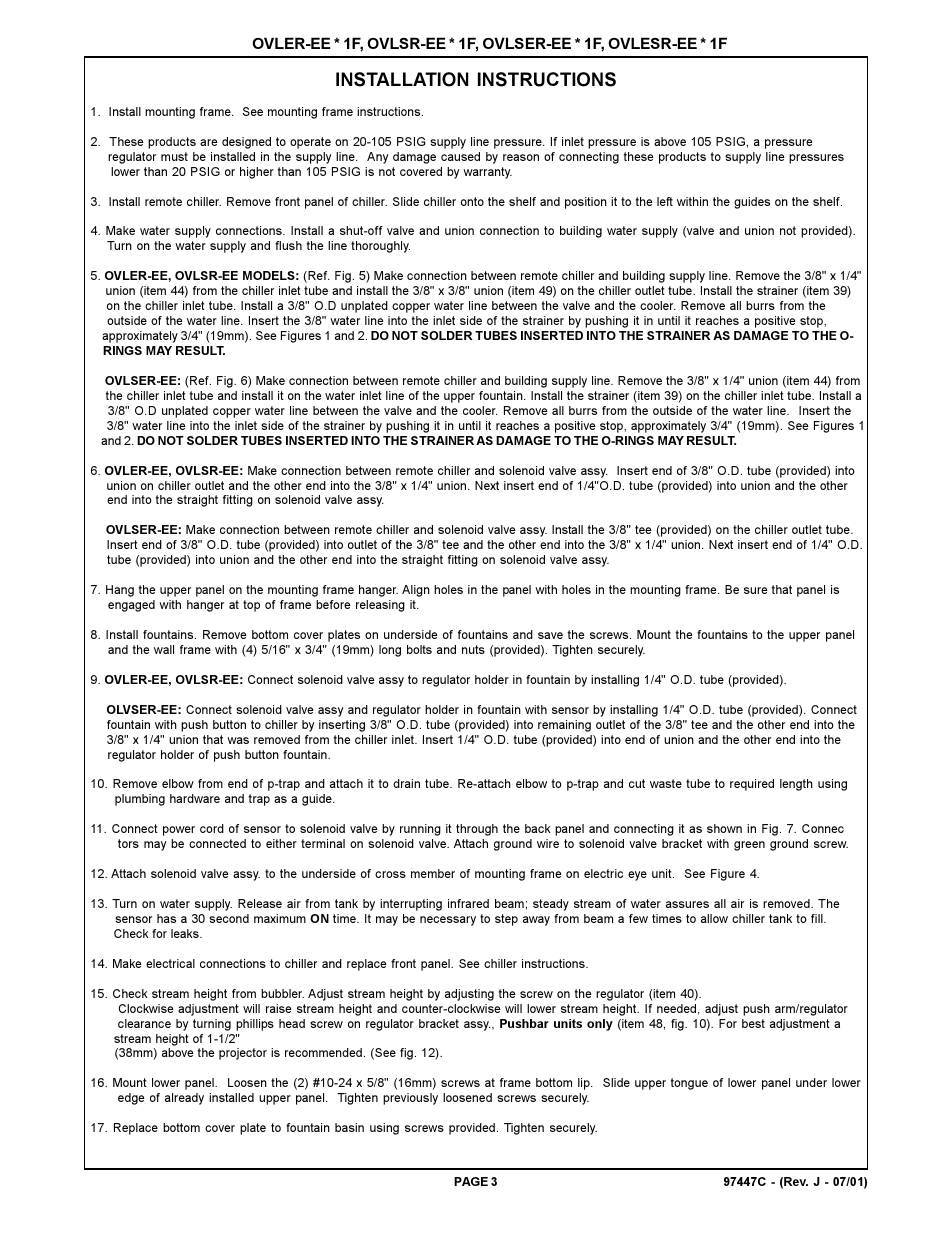 This screenshot has height=1233, width=952. Describe the element at coordinates (487, 173) in the screenshot. I see `warranty` at that location.
